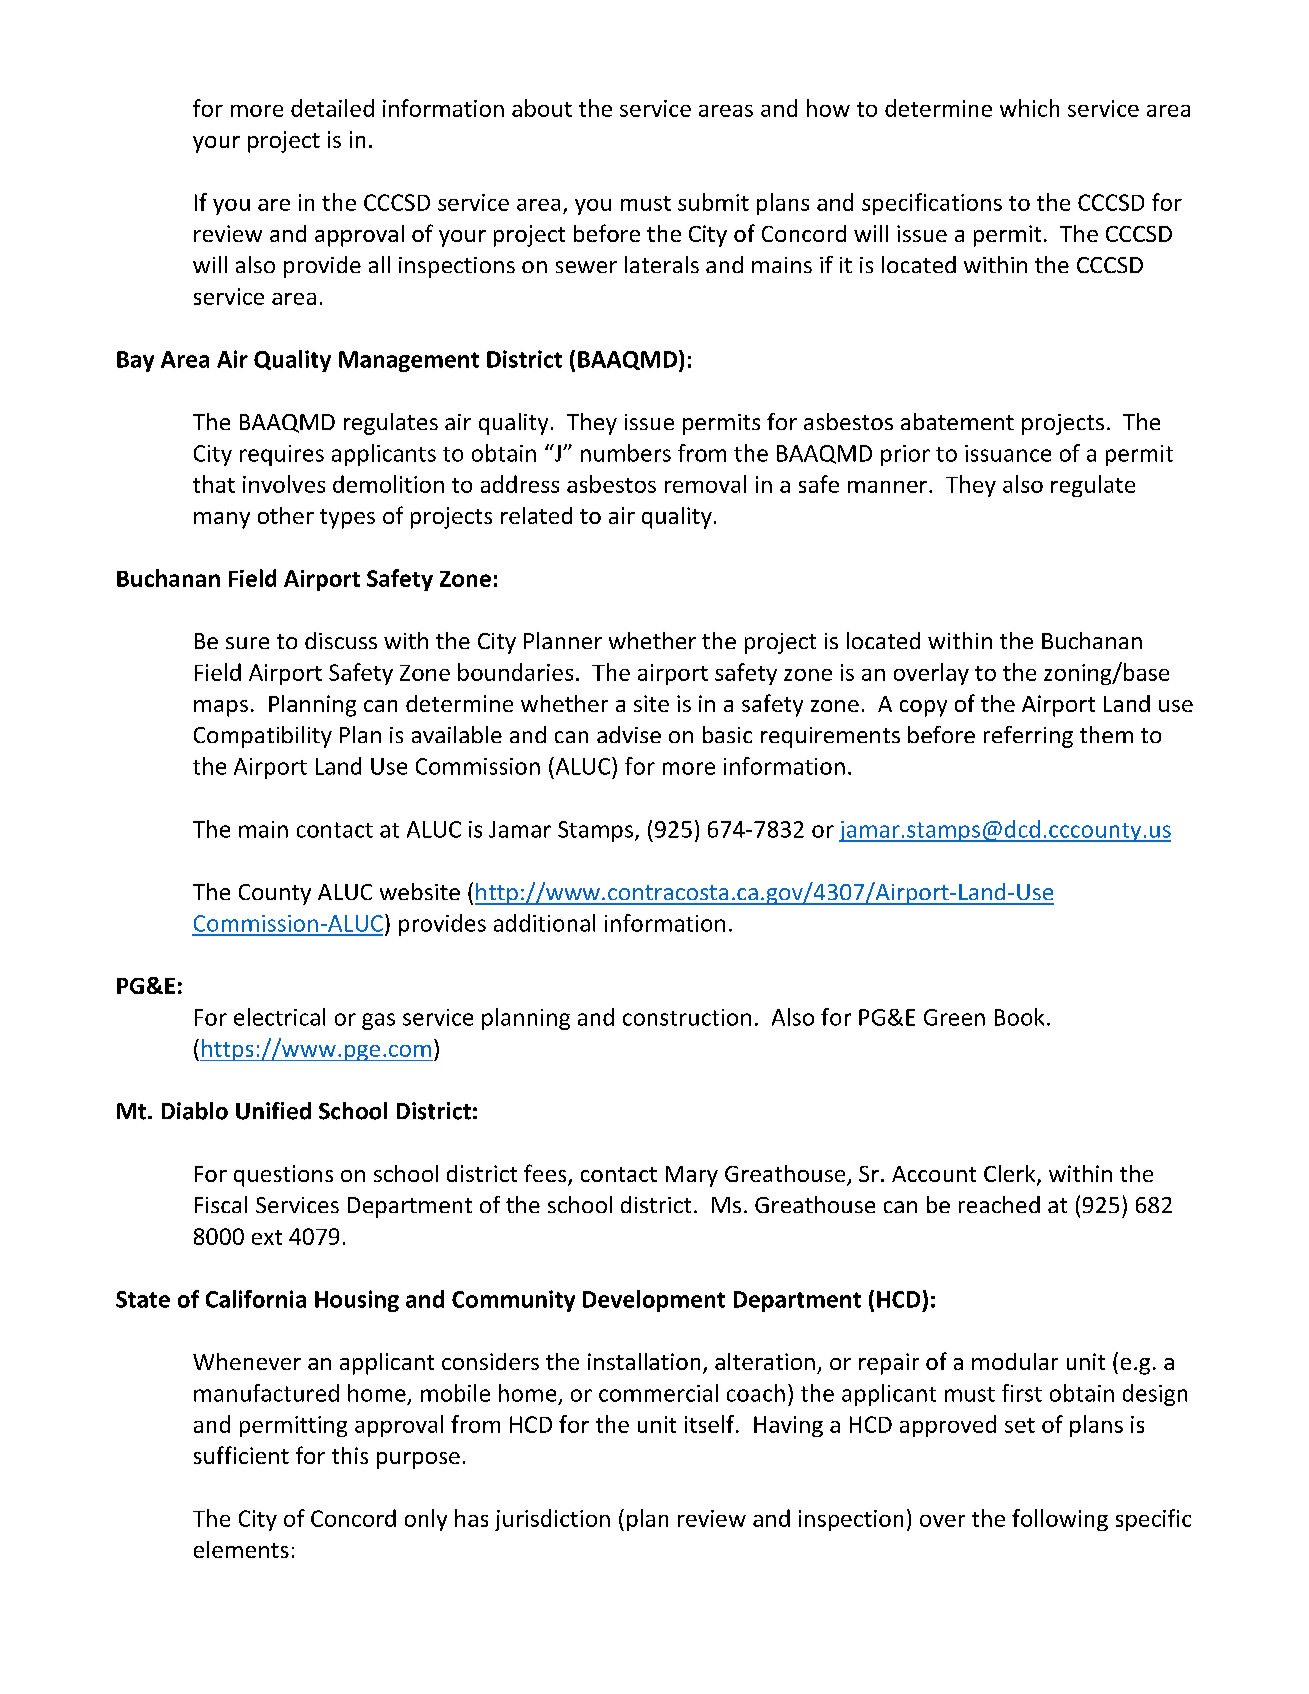 The height and width of the screenshot is (1694, 1309). I want to click on elements, so click(241, 1549).
